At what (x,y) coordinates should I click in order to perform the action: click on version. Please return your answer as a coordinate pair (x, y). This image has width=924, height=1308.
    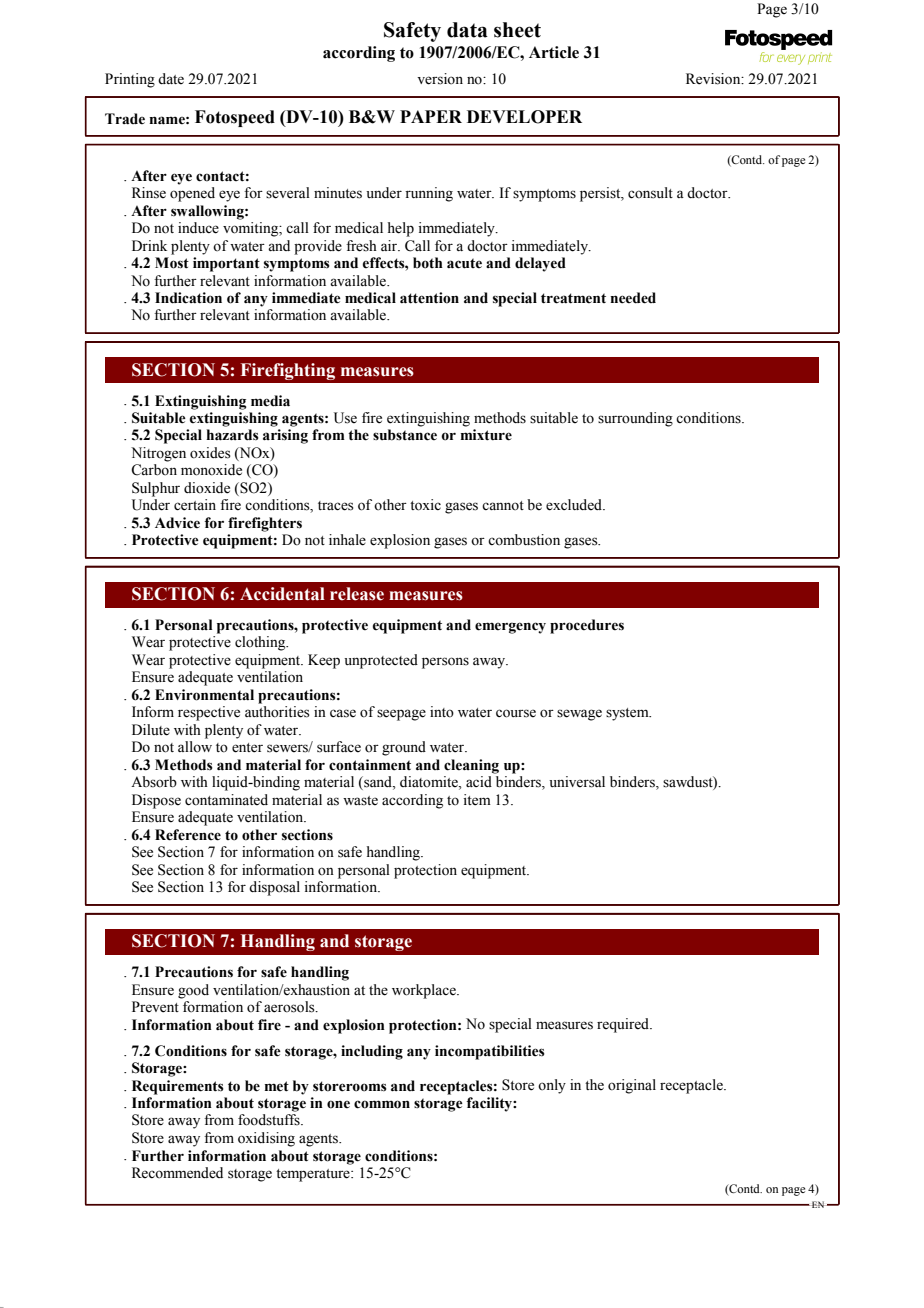
    Looking at the image, I should click on (440, 79).
